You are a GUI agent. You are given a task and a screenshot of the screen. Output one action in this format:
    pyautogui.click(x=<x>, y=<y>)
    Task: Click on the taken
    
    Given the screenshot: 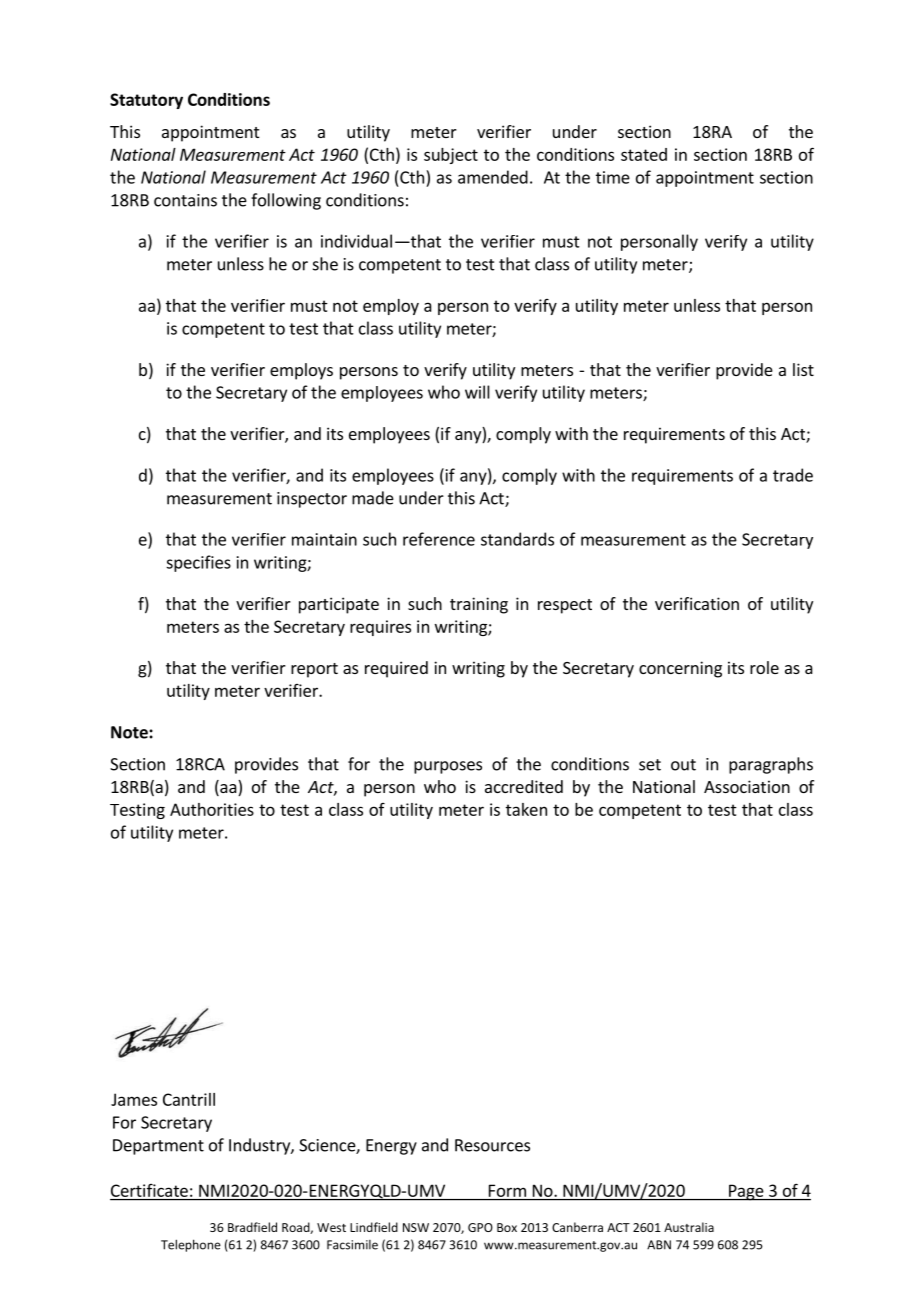 What is the action you would take?
    pyautogui.click(x=526, y=809)
